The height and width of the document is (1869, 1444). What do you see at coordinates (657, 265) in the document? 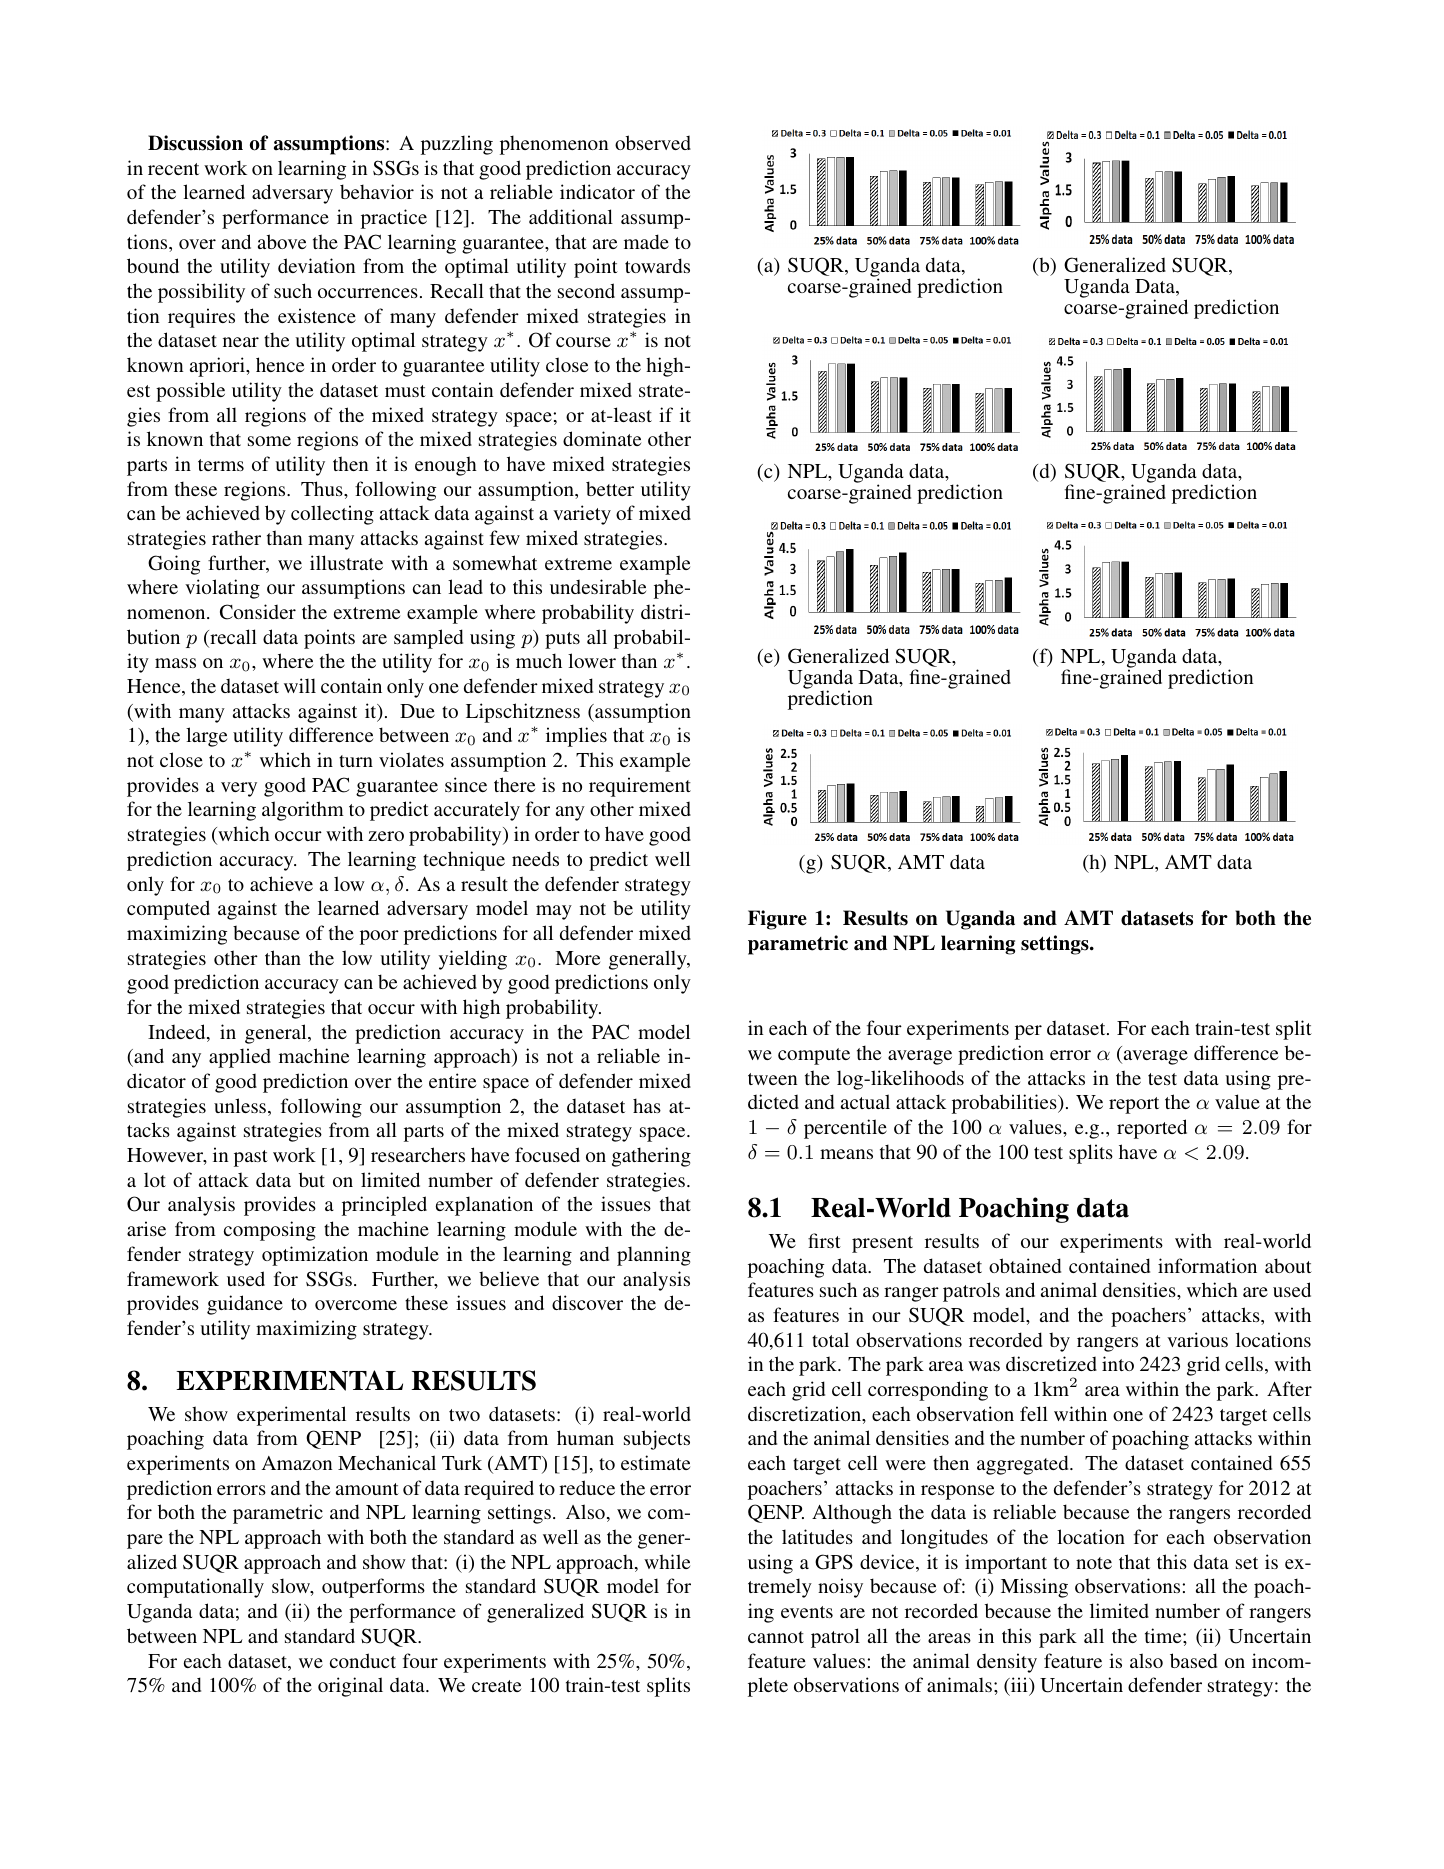
I see `towards` at bounding box center [657, 265].
